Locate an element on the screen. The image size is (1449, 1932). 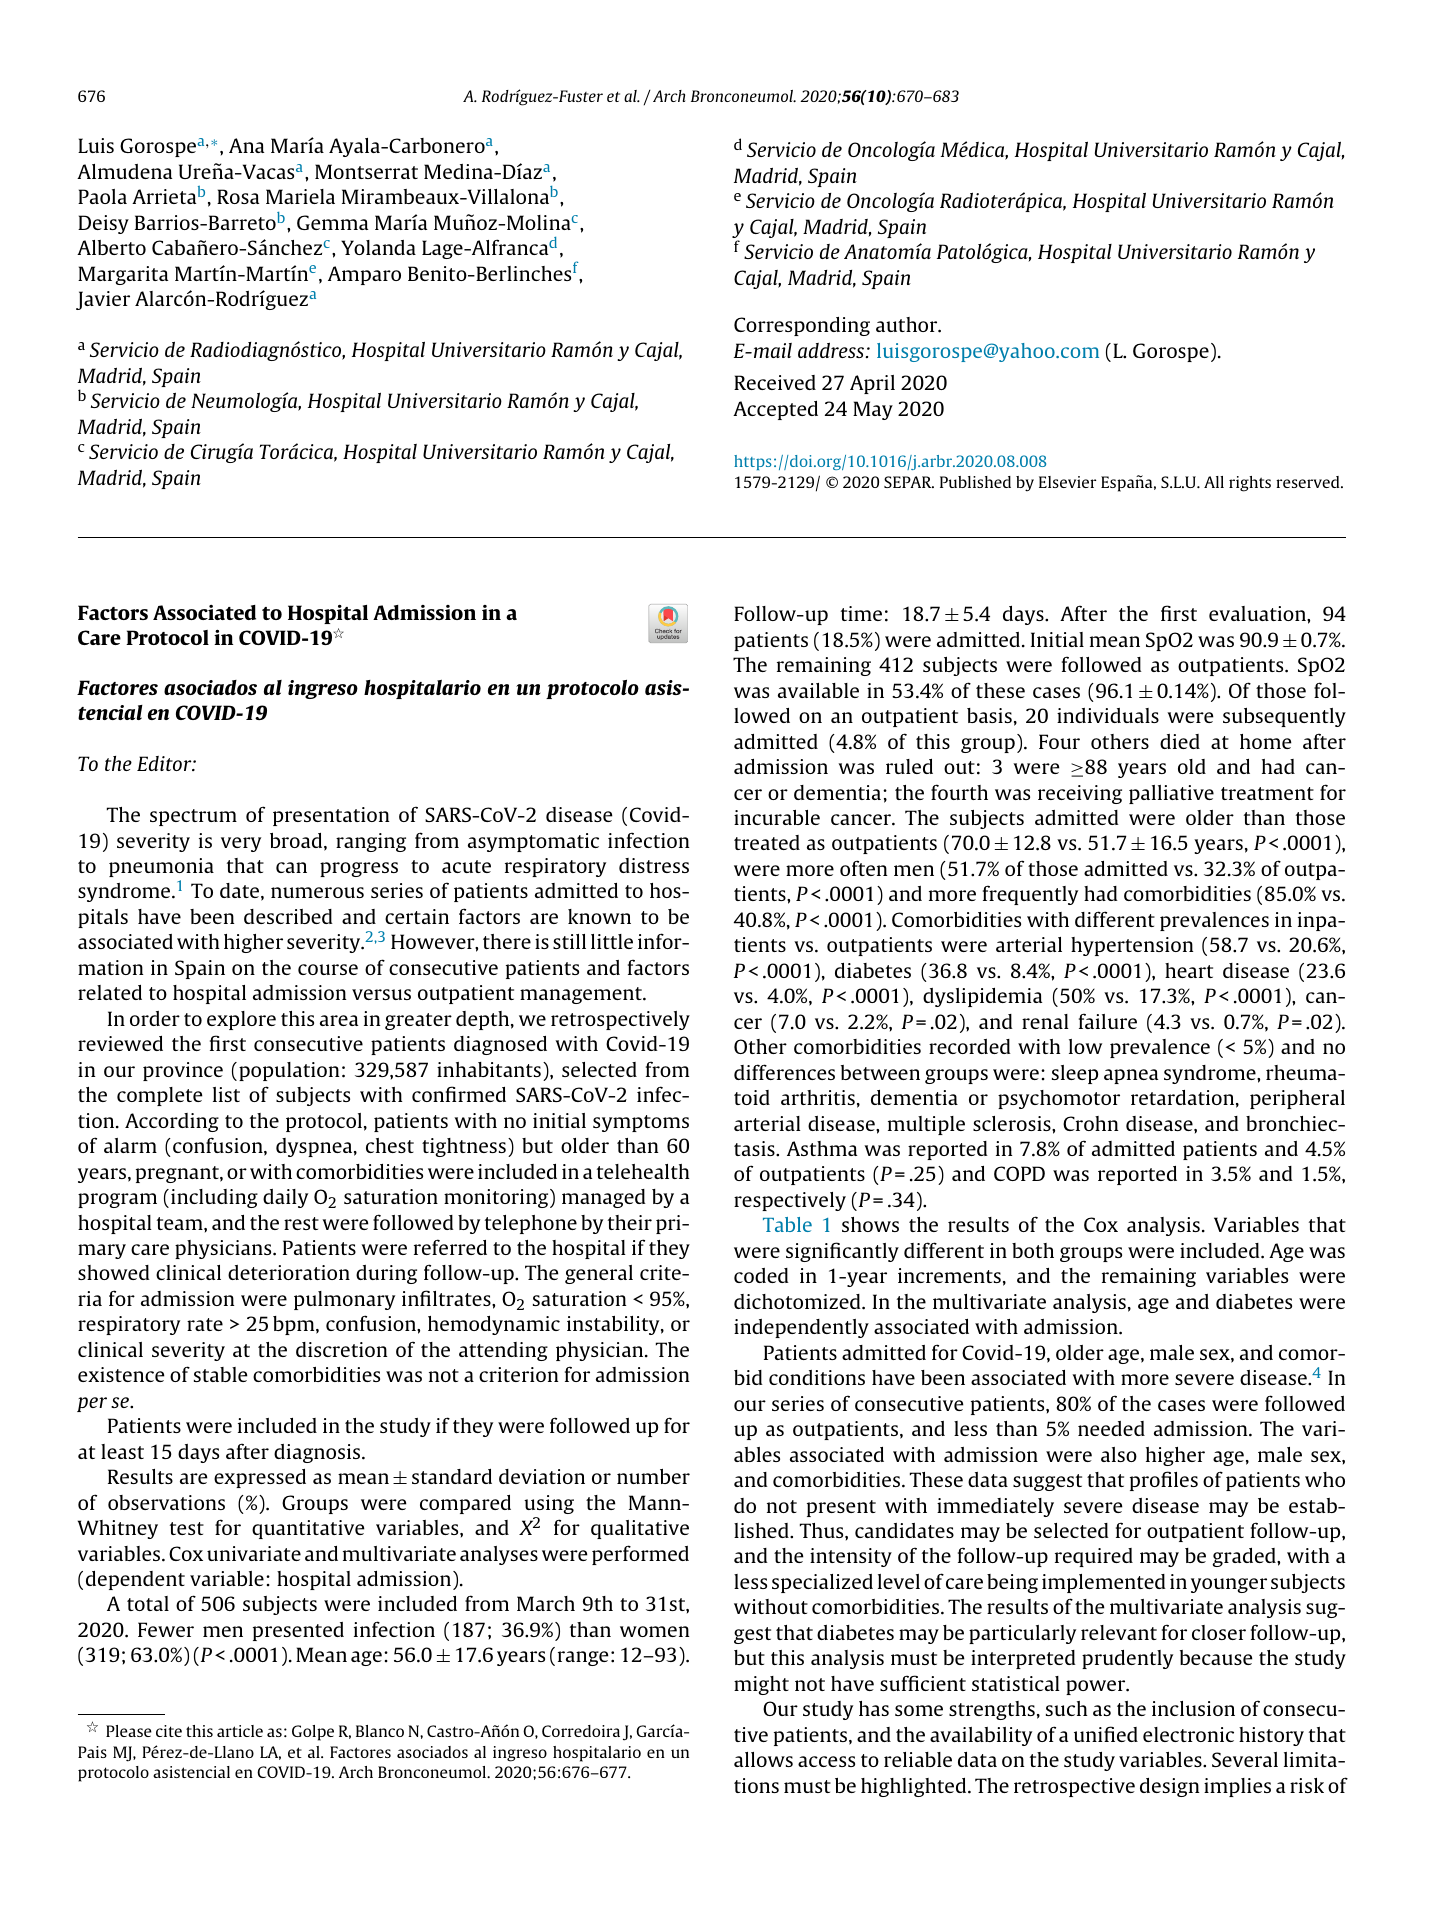
explore is located at coordinates (241, 1020).
